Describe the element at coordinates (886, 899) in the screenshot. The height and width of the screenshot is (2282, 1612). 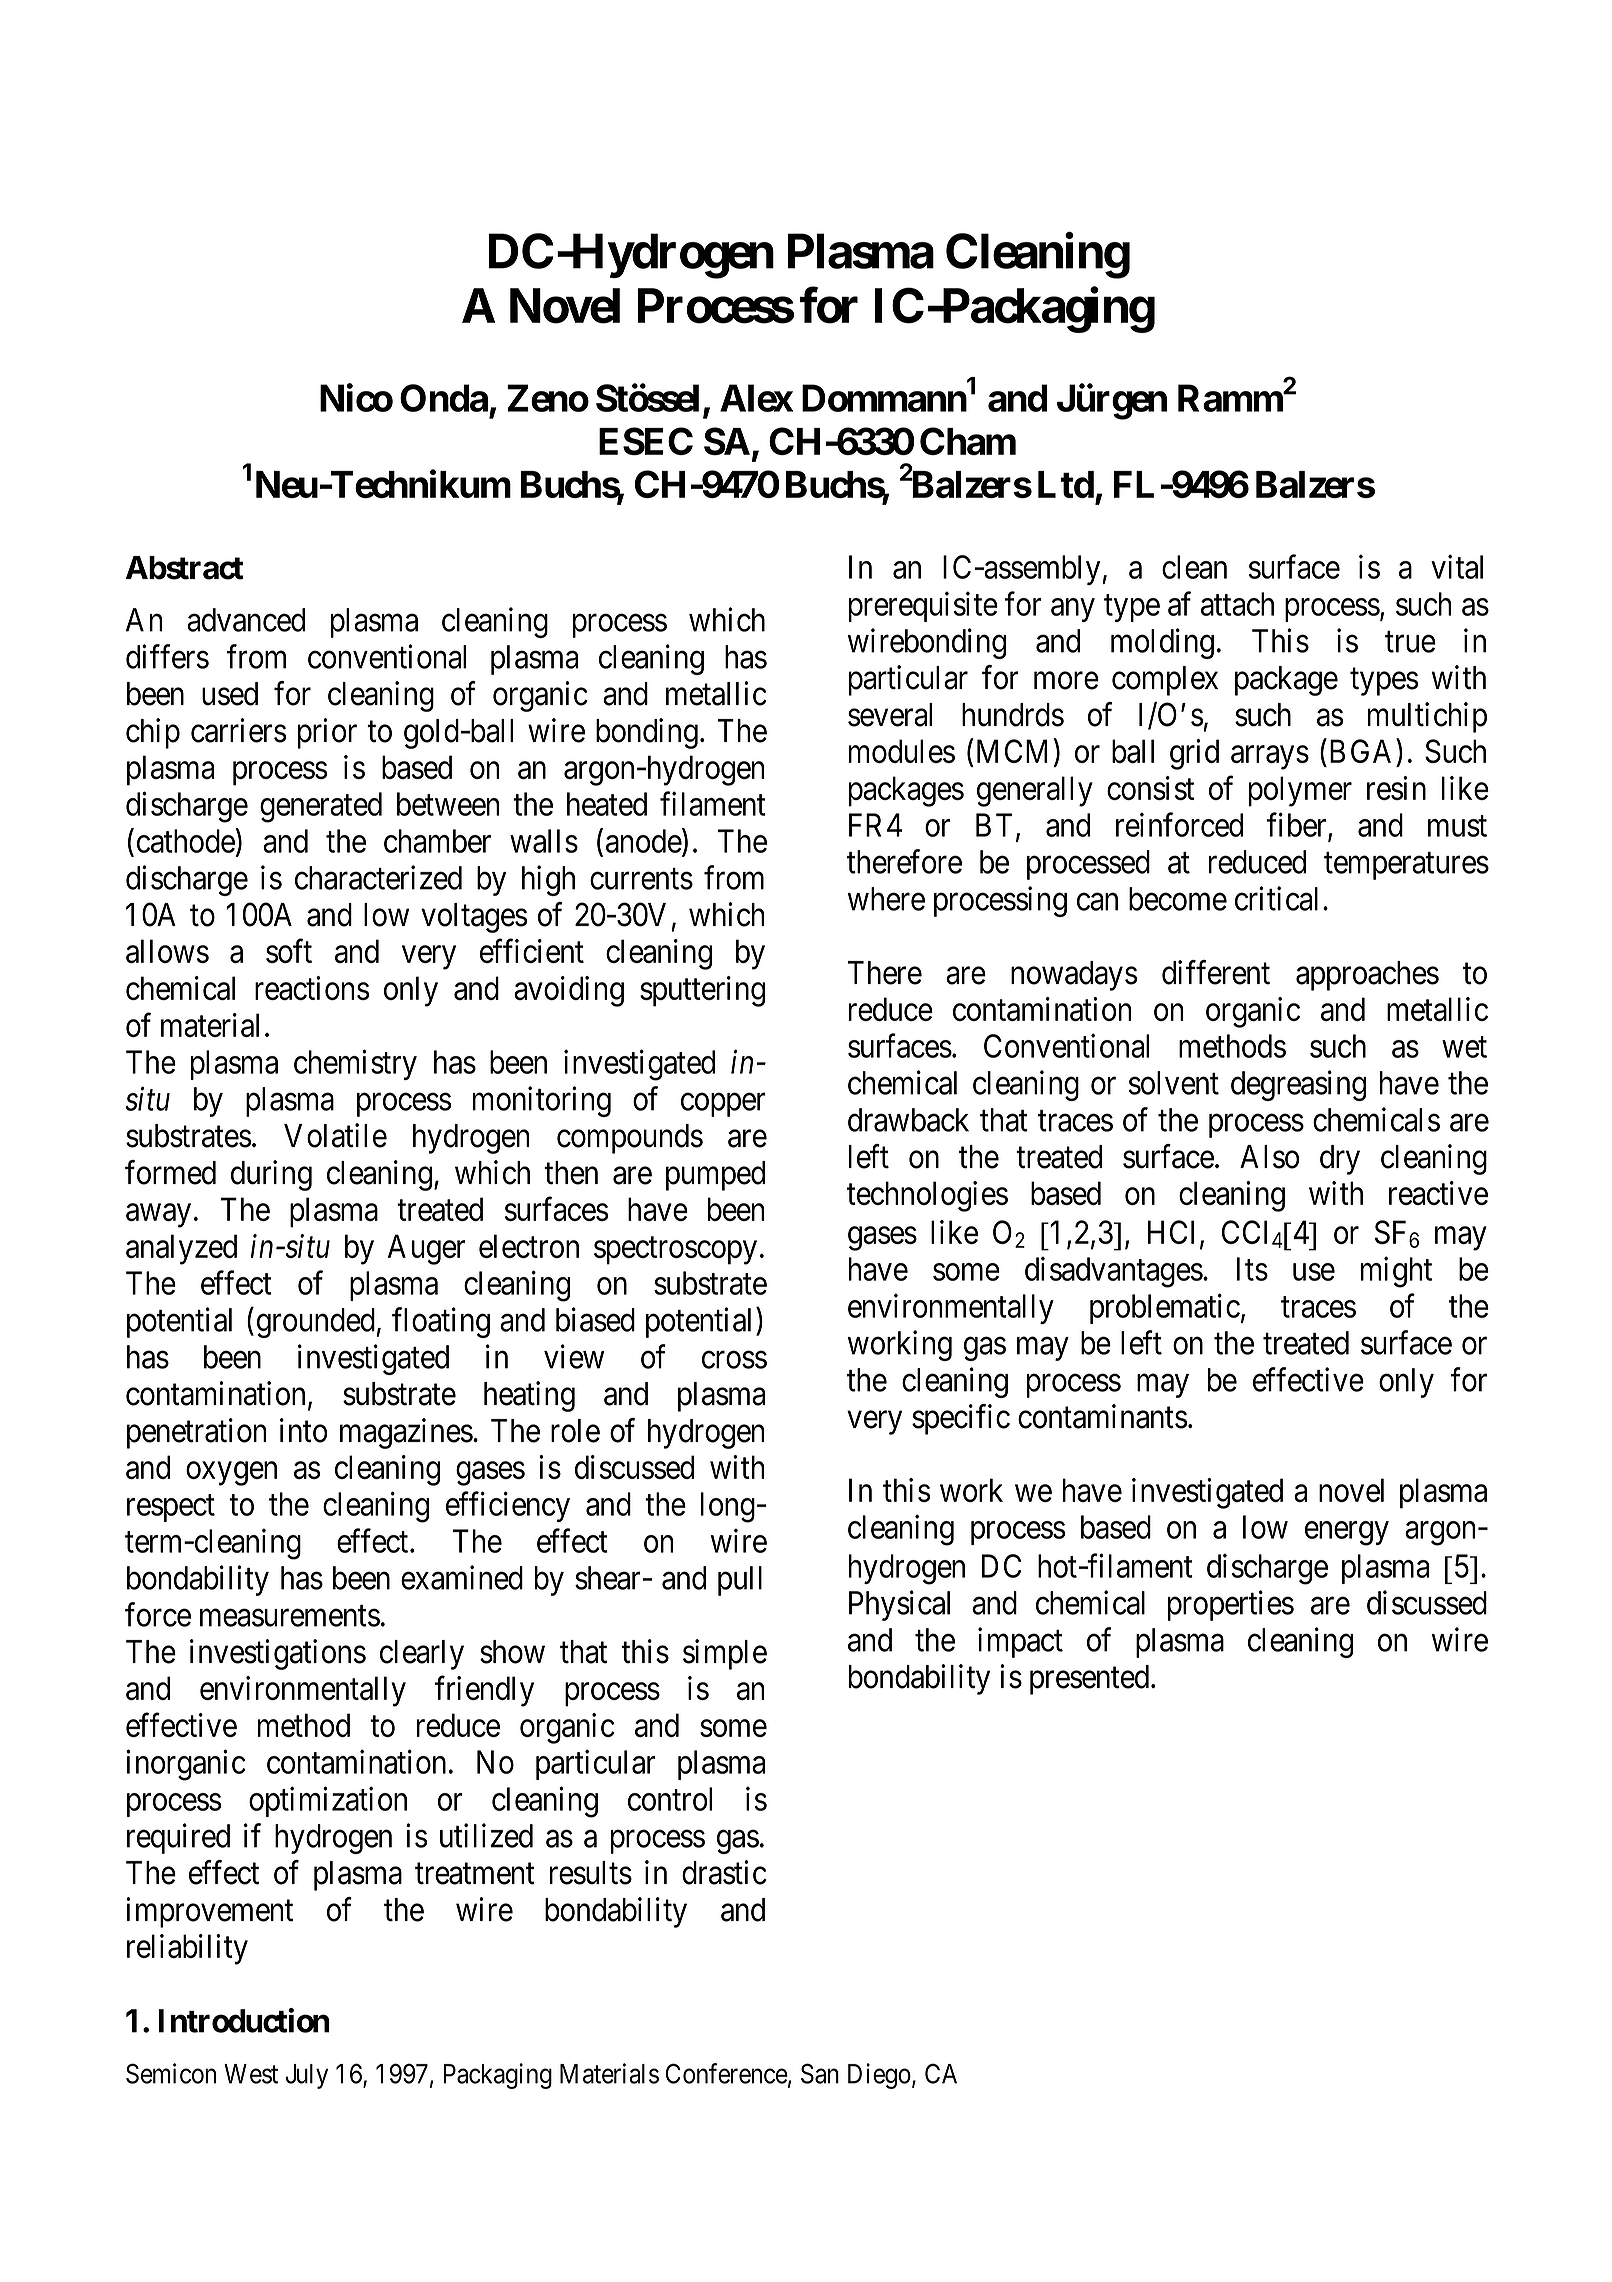
I see `where` at that location.
